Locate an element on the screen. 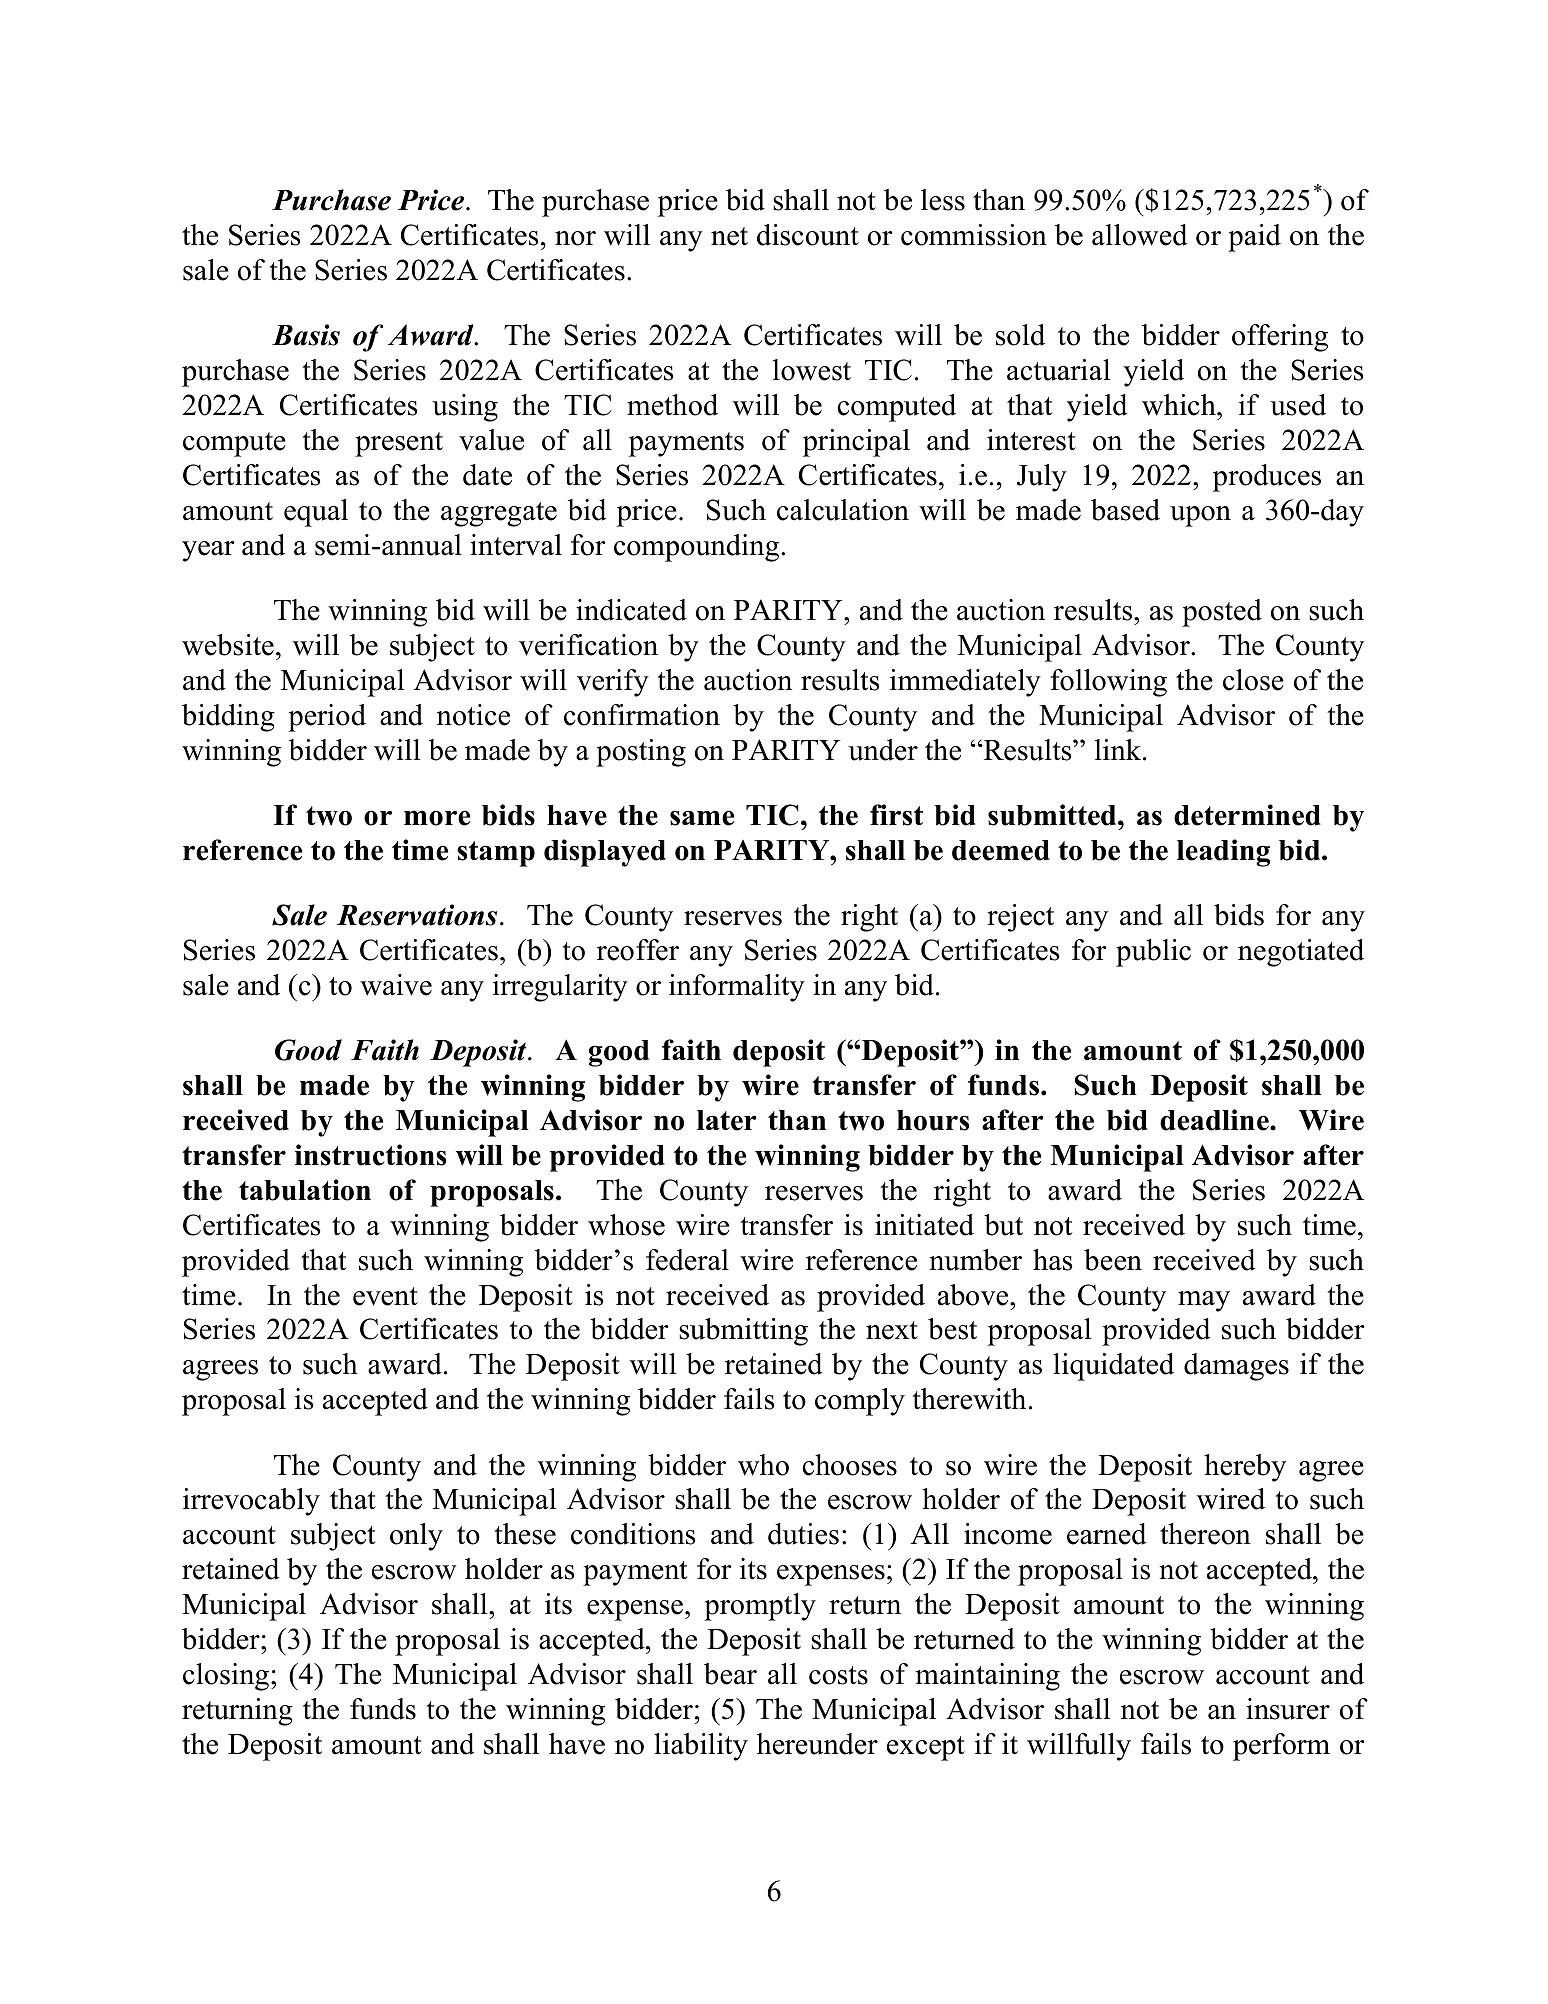 The height and width of the screenshot is (2004, 1548). bear is located at coordinates (730, 1674).
